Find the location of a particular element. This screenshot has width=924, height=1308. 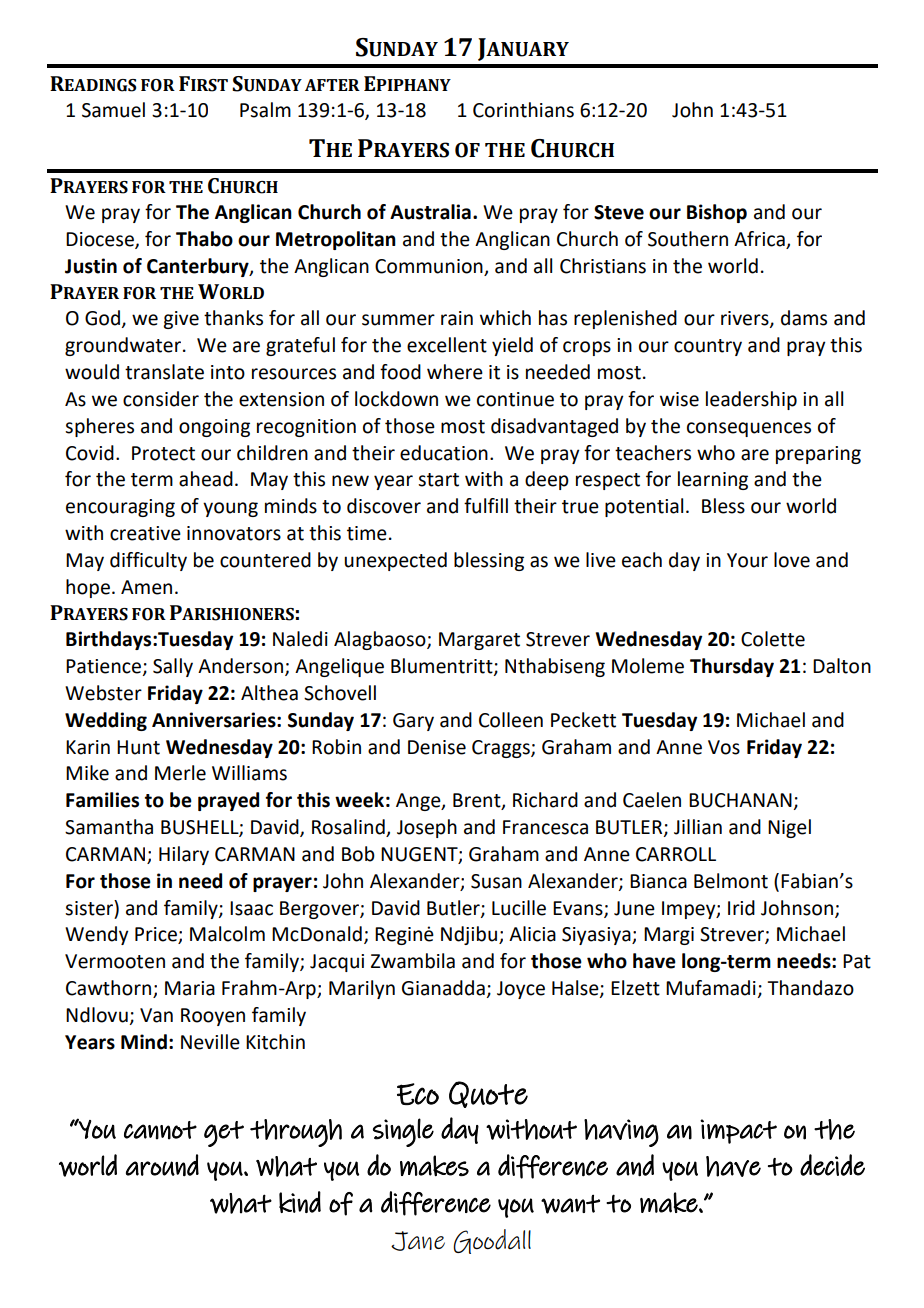

Africa is located at coordinates (760, 240).
